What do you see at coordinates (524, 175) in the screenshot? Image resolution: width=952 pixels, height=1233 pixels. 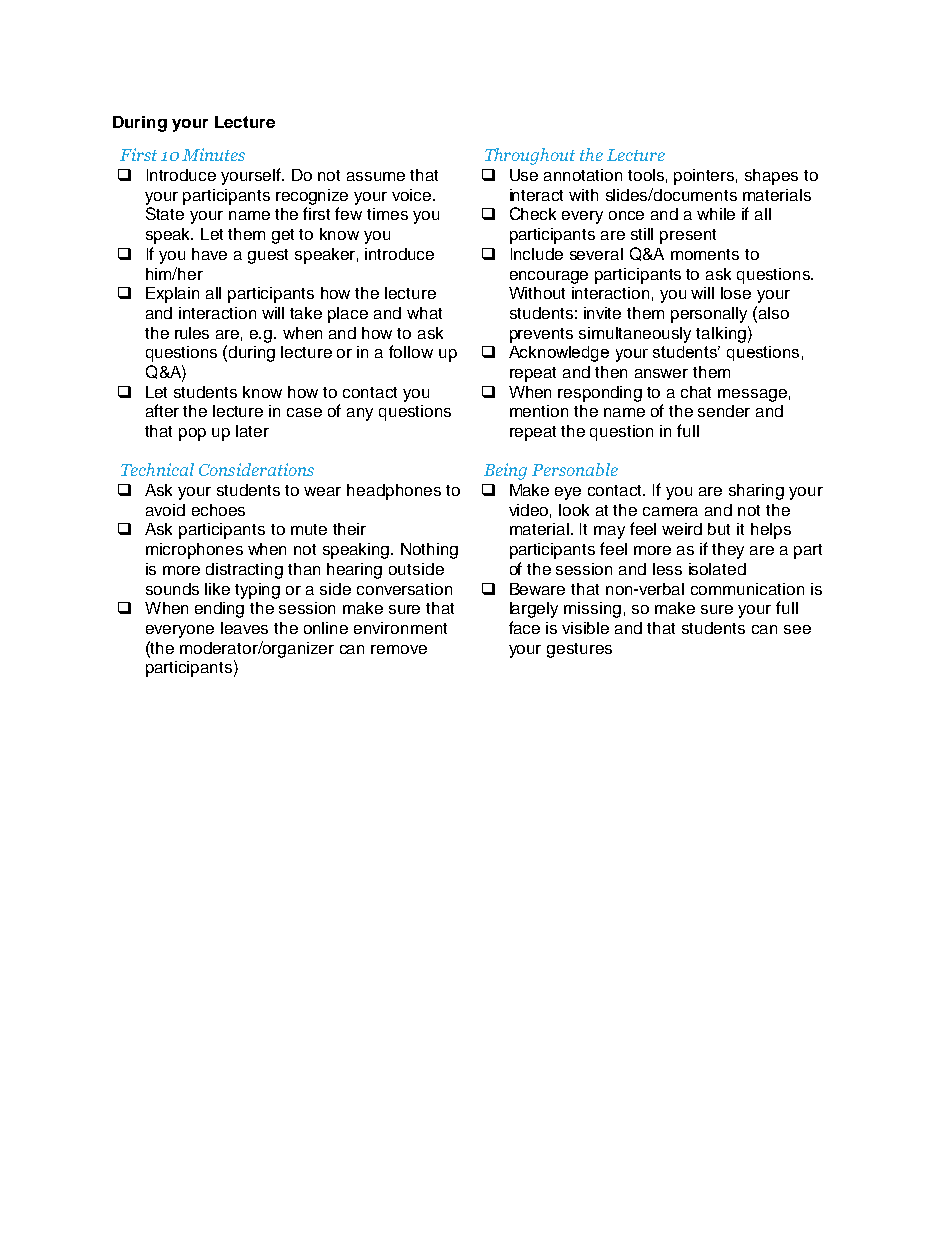 I see `Use` at bounding box center [524, 175].
